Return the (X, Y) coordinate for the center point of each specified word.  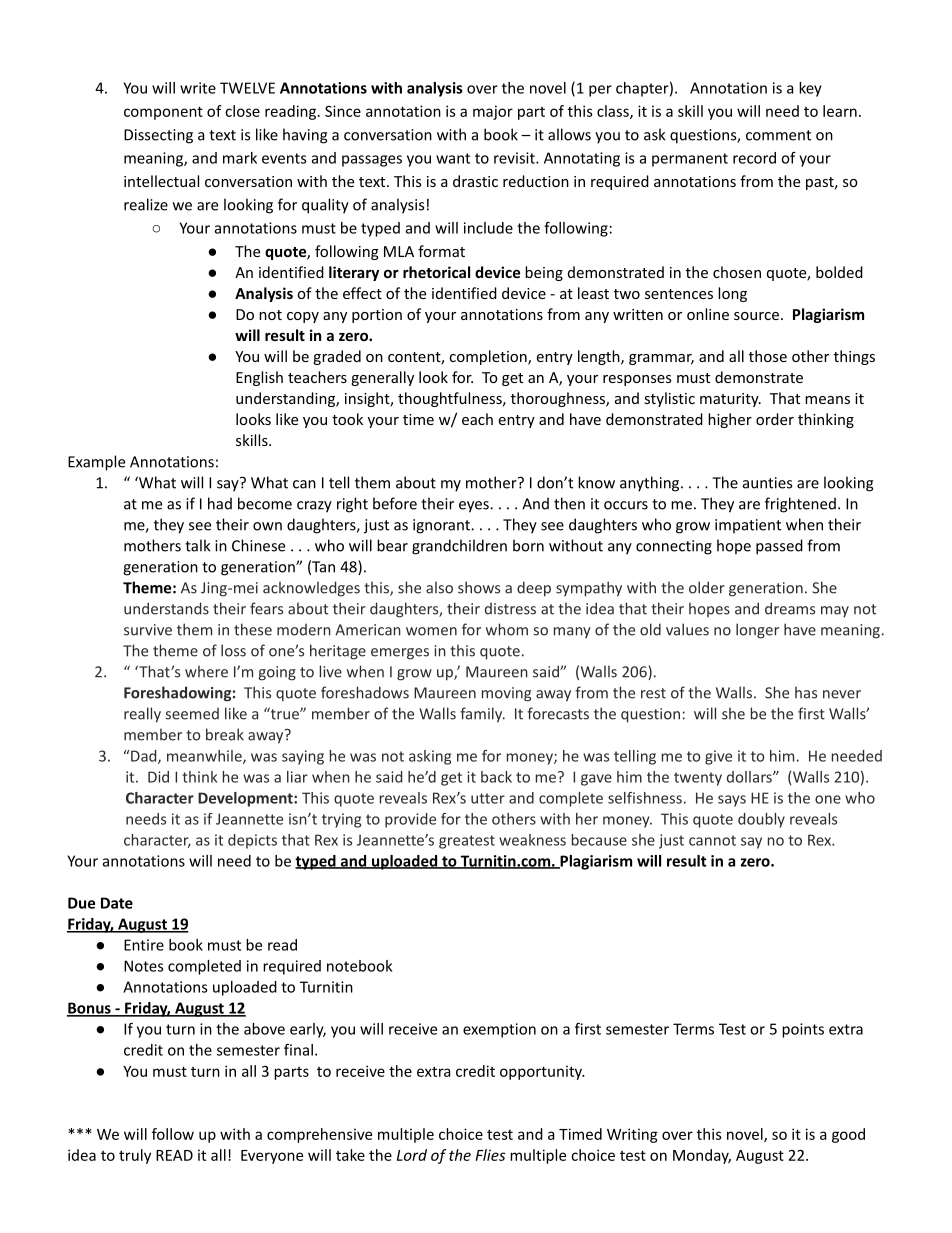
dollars (750, 777)
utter (488, 798)
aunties (767, 483)
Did (158, 777)
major (493, 112)
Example (96, 463)
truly (135, 1156)
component (163, 113)
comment (778, 135)
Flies (490, 1155)
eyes (475, 507)
